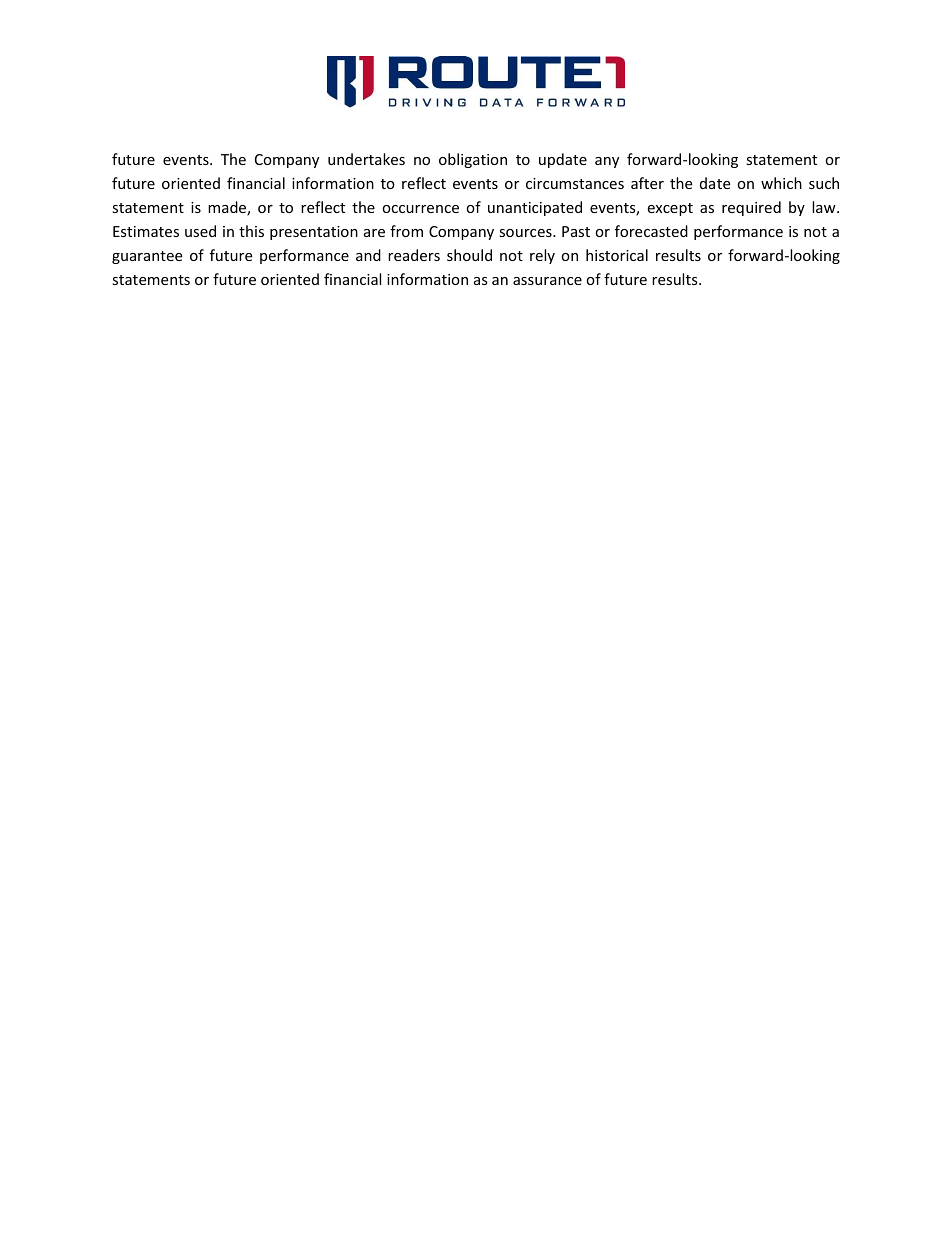  Describe the element at coordinates (147, 257) in the screenshot. I see `guarantee` at that location.
